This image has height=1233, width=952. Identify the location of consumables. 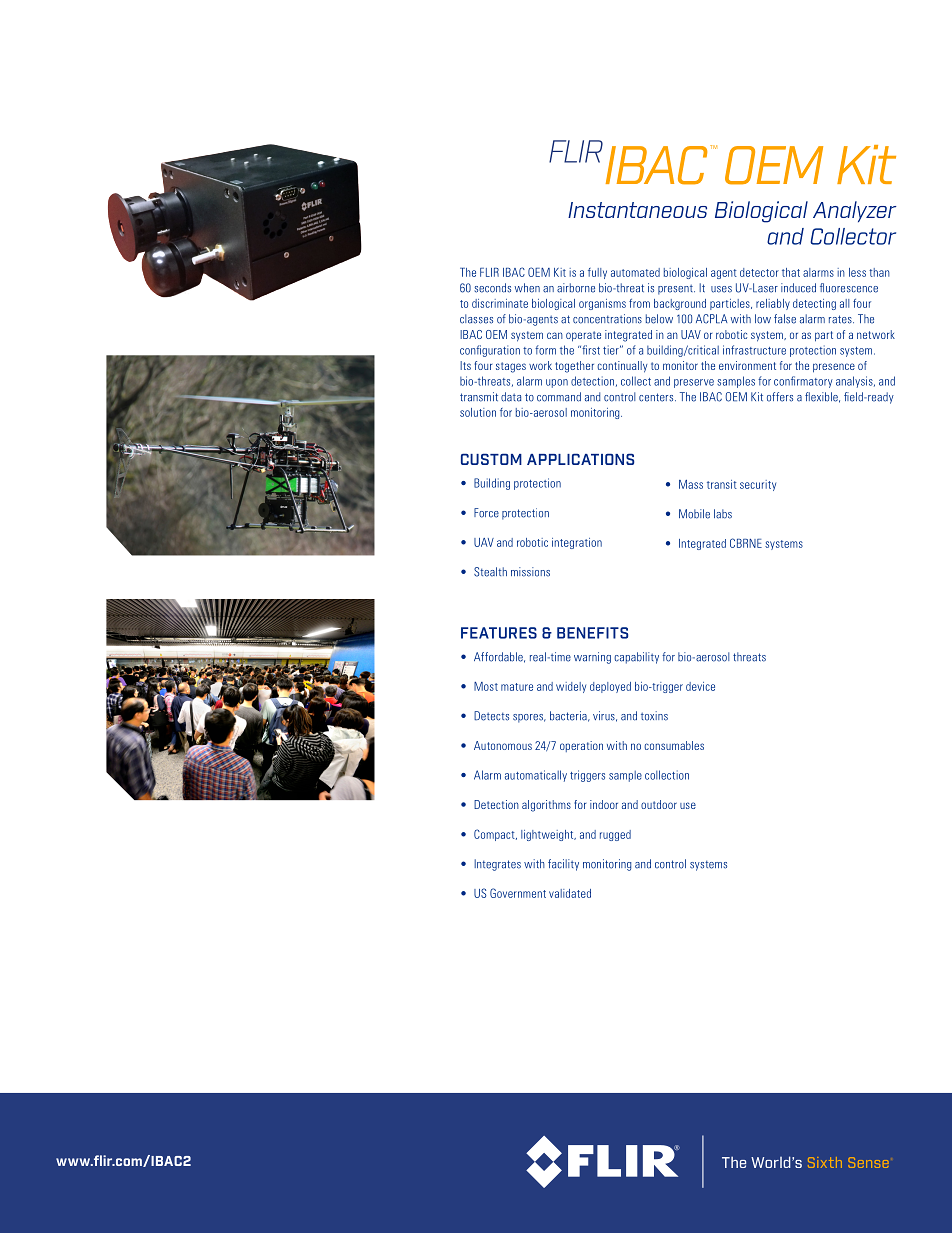
(674, 745).
